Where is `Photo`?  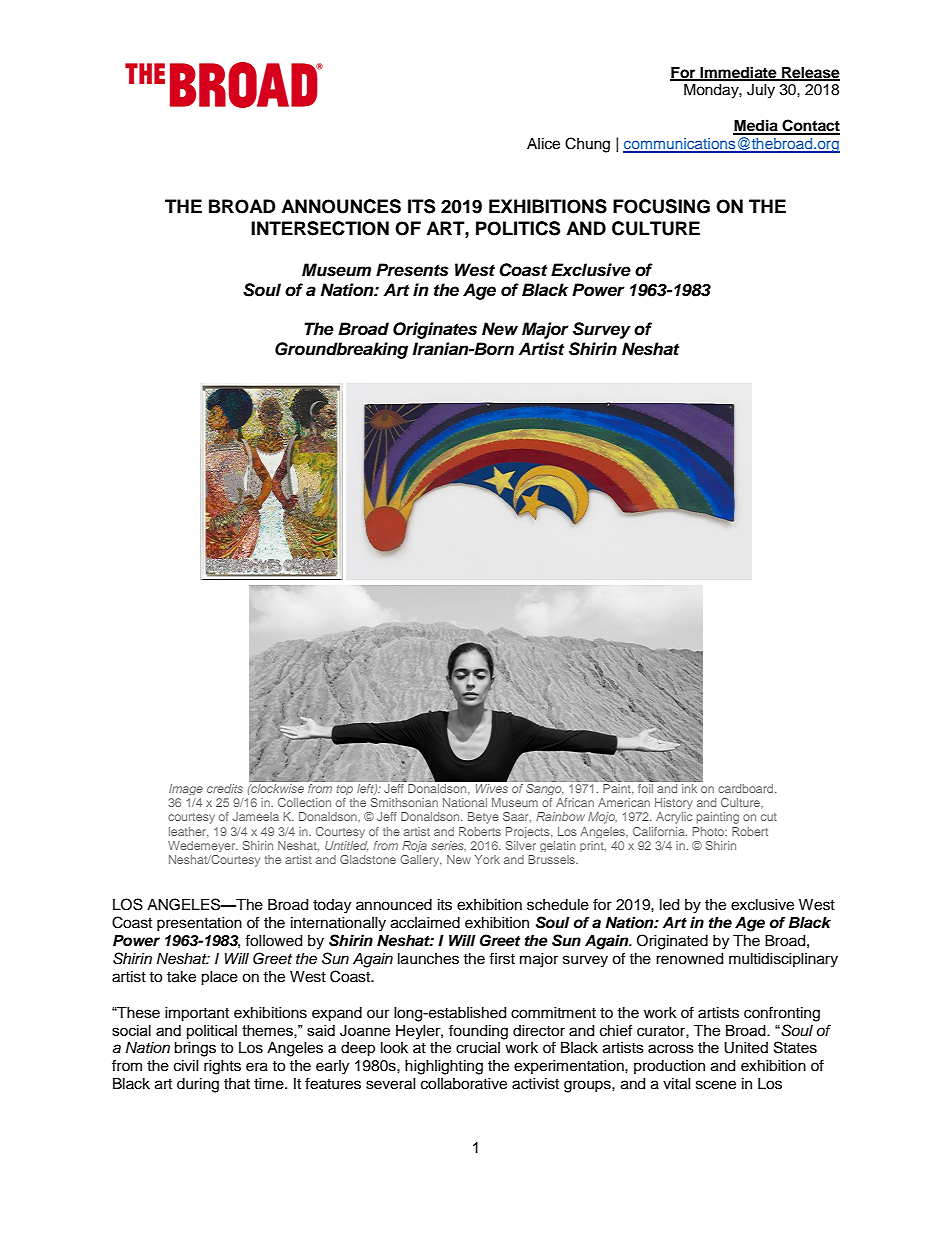 Photo is located at coordinates (710, 831).
